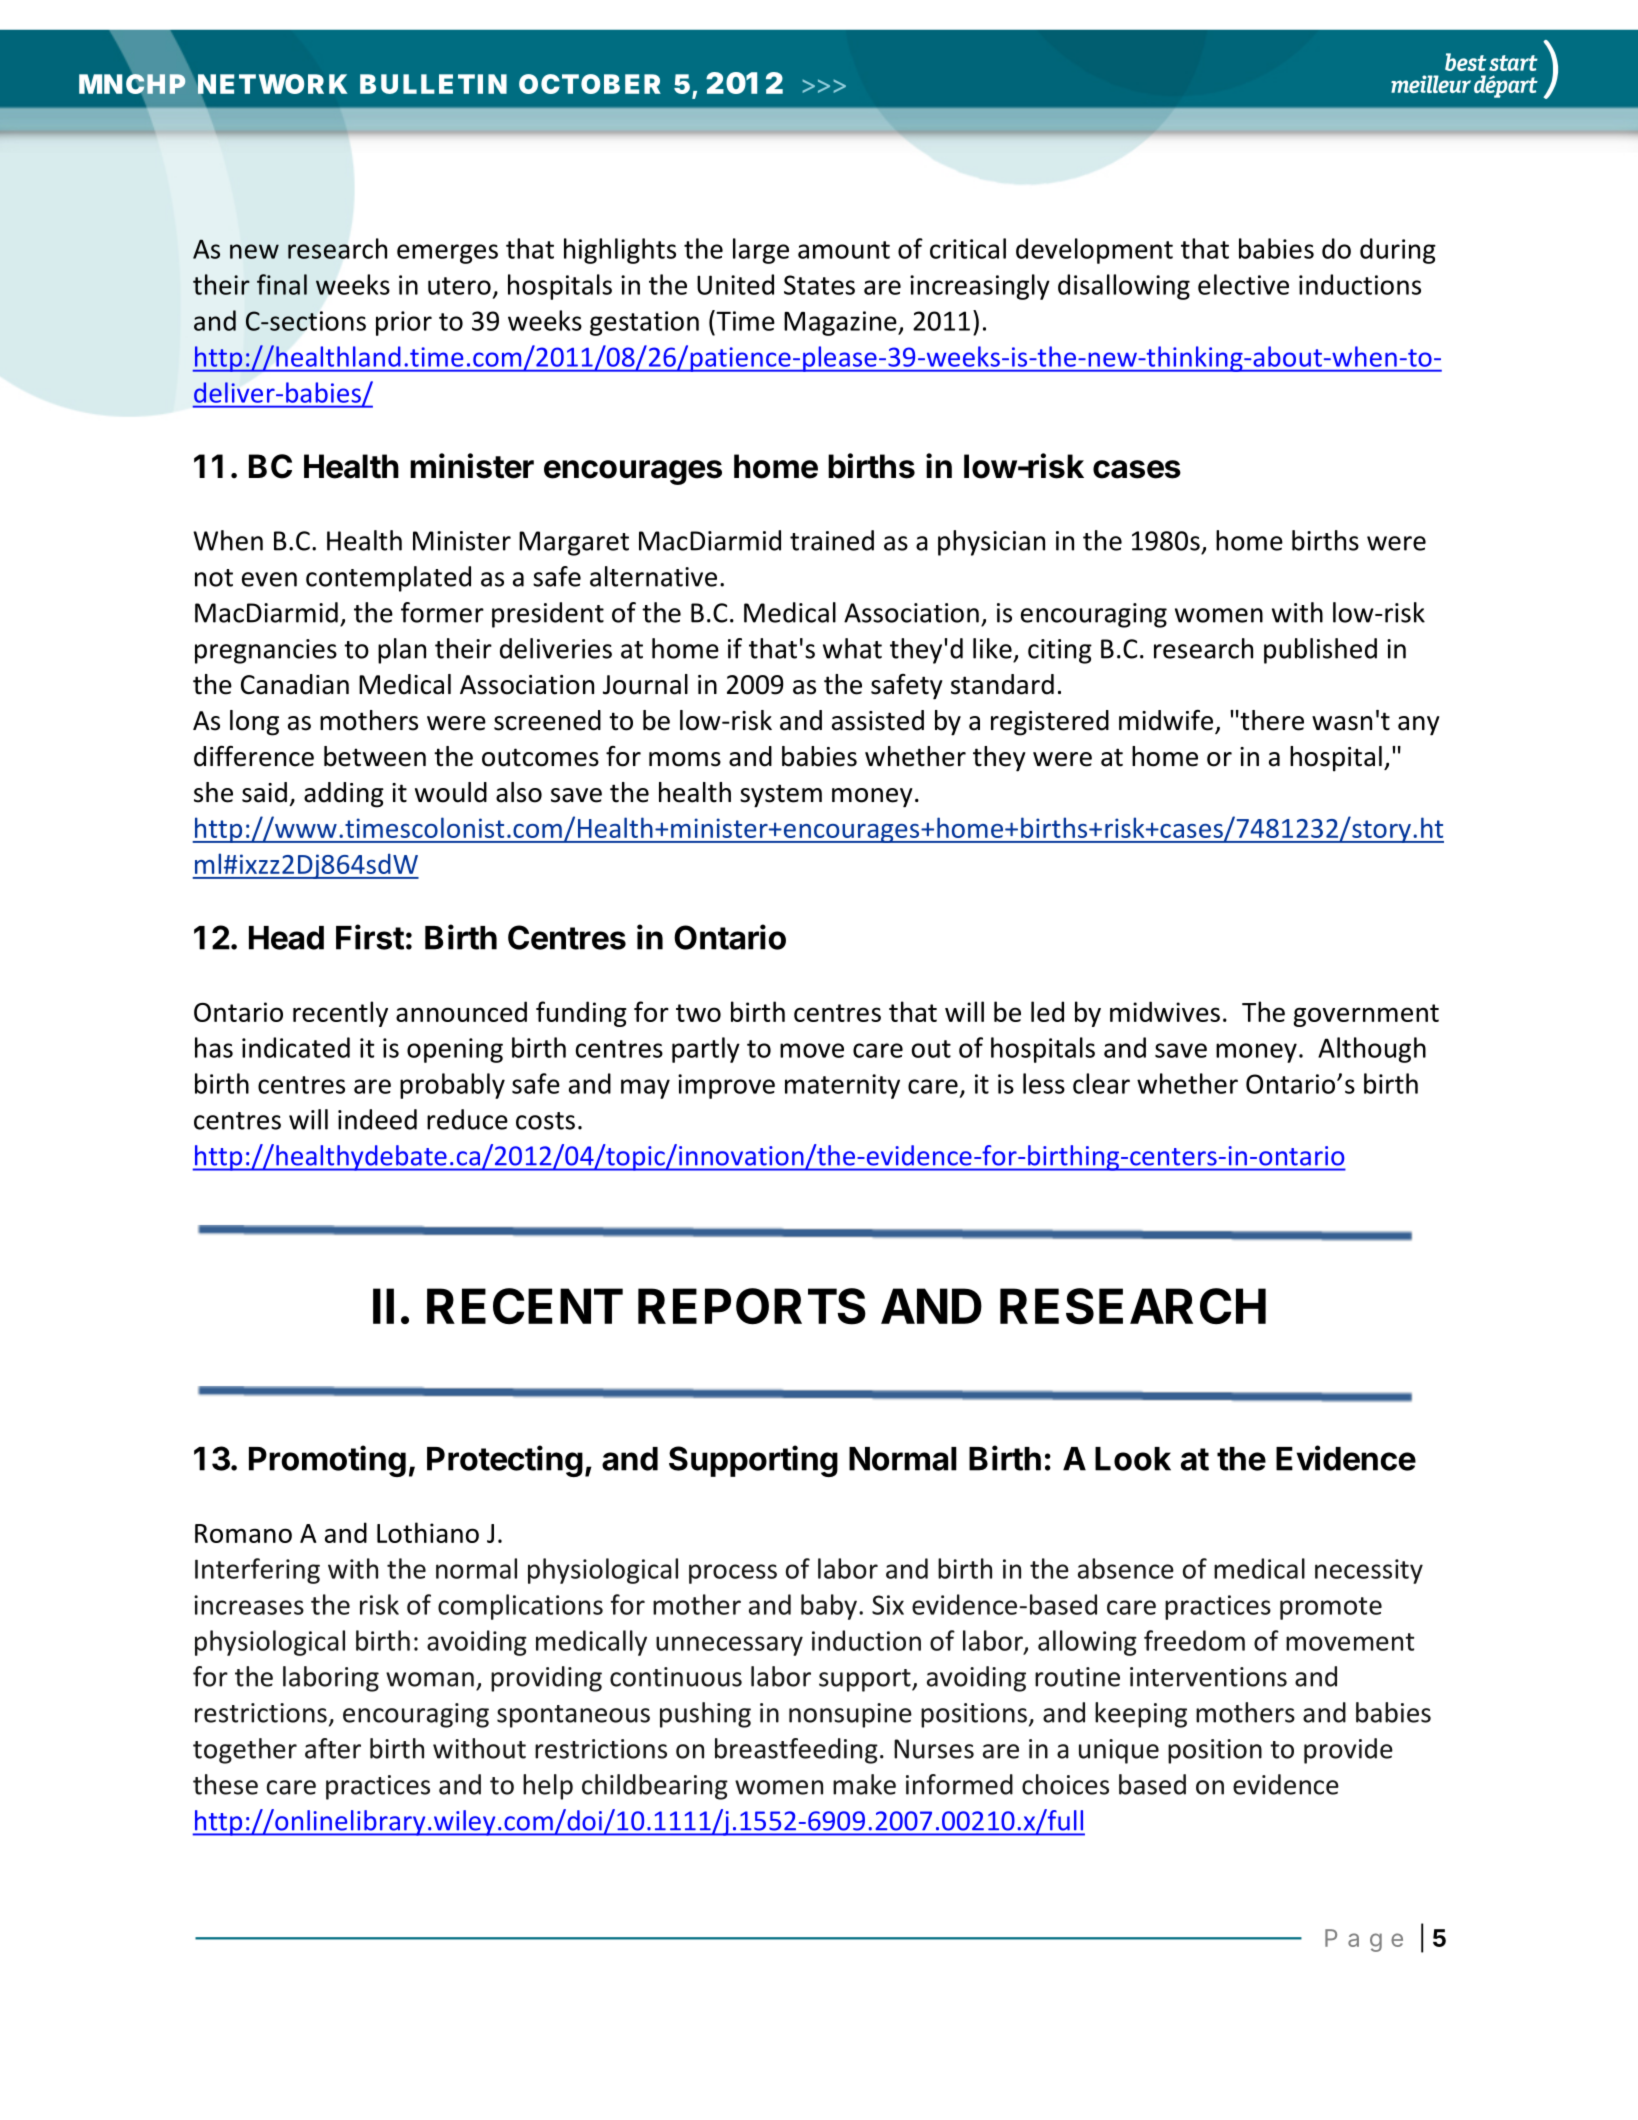 This document has width=1638, height=2120. Describe the element at coordinates (333, 1748) in the document. I see `after` at that location.
